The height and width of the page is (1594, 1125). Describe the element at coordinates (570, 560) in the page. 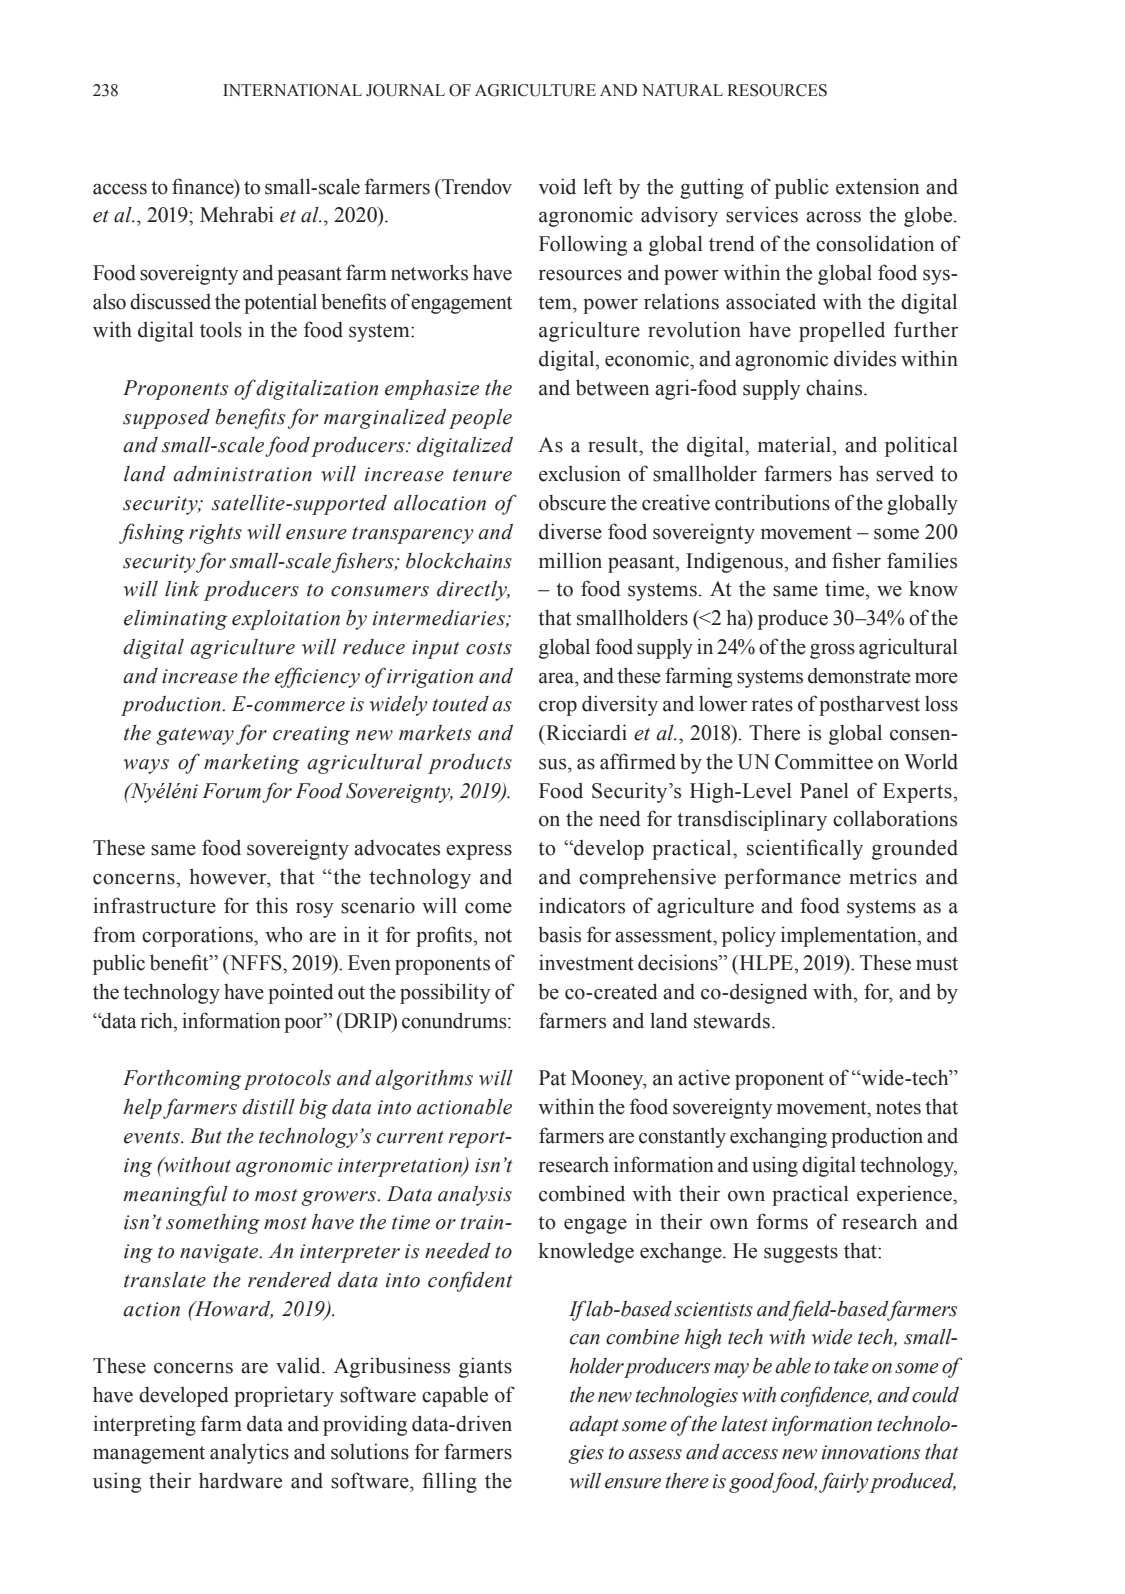

I see `million` at that location.
